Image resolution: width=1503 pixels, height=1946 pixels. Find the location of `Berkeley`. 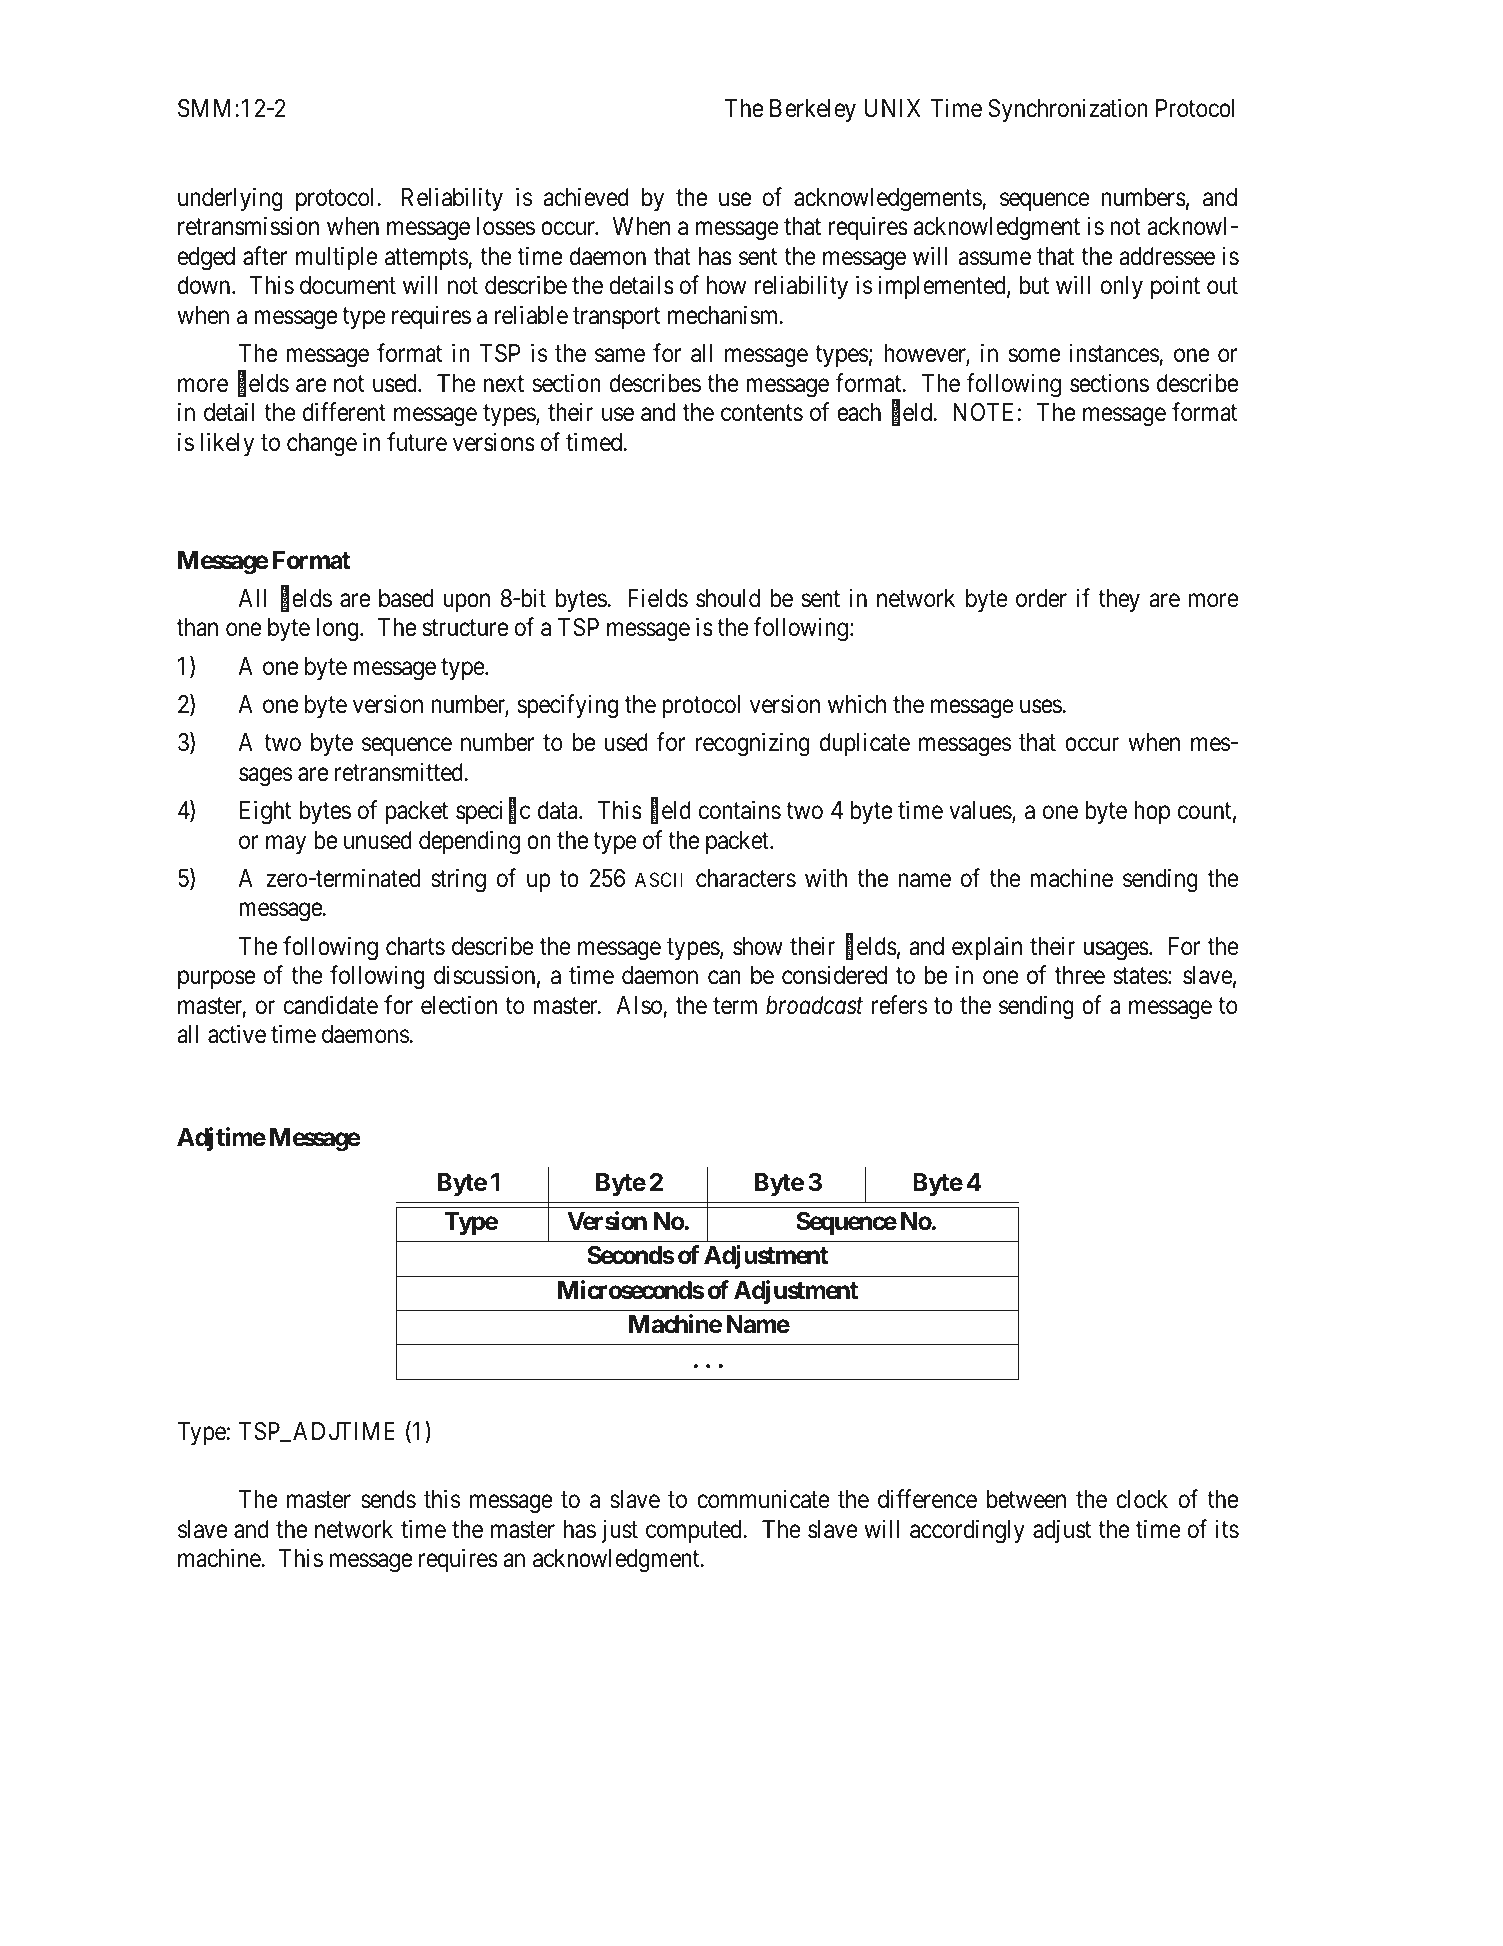

Berkeley is located at coordinates (813, 110).
